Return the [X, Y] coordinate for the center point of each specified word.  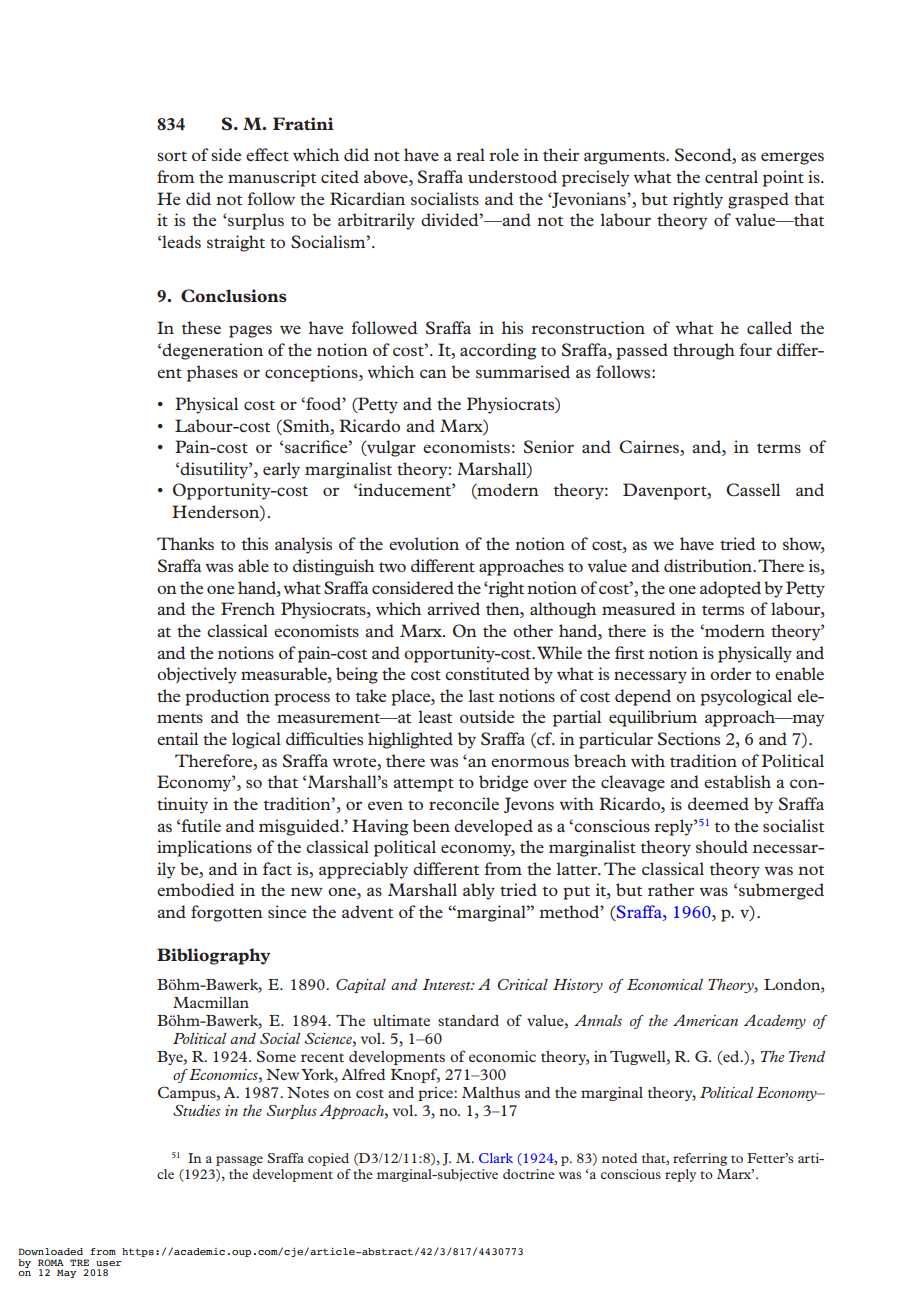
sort [172, 156]
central [731, 176]
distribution [709, 565]
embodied [196, 889]
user [109, 1263]
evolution [424, 543]
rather [671, 889]
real [470, 154]
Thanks [185, 543]
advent [367, 911]
